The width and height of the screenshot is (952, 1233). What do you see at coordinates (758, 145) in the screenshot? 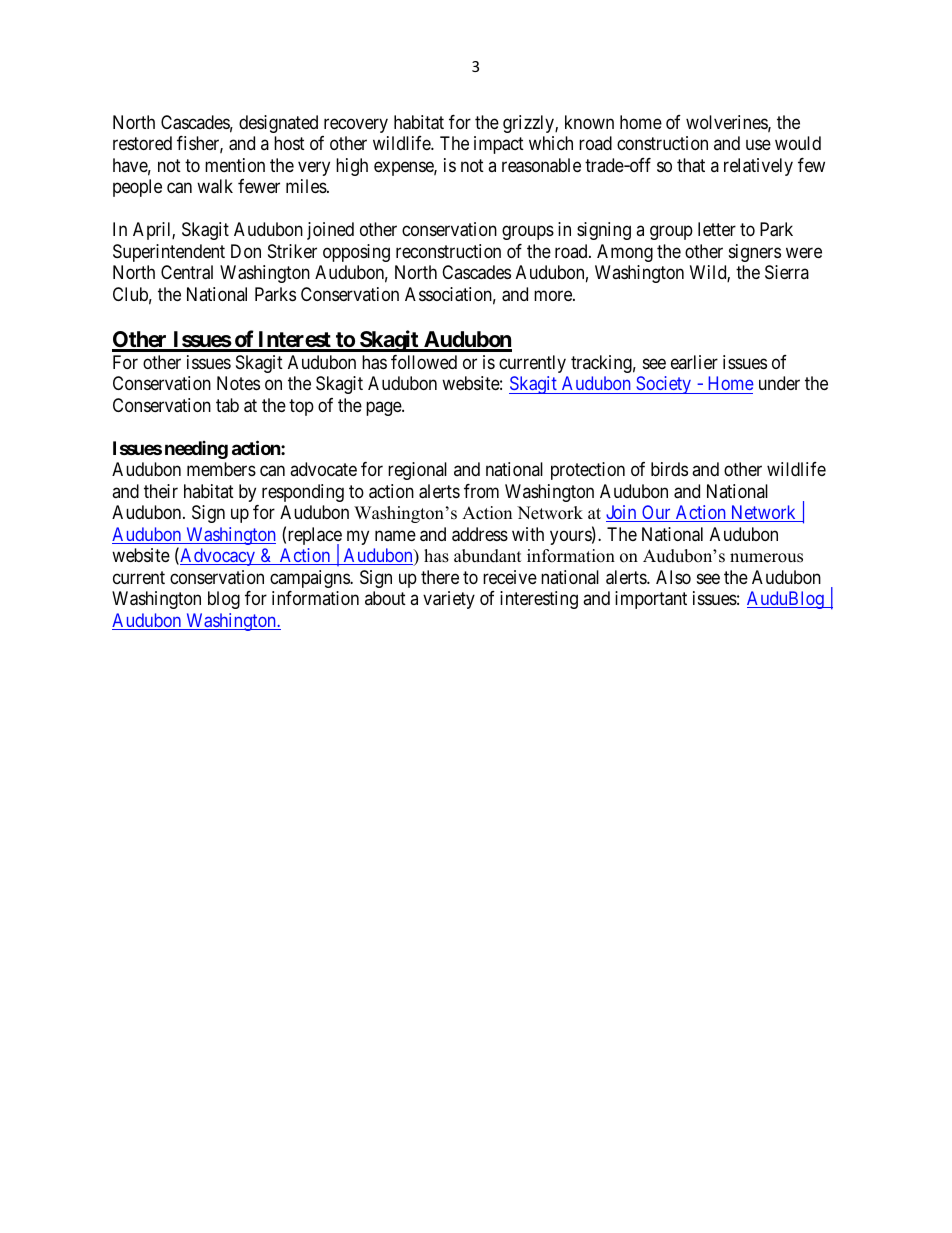
I see `use` at bounding box center [758, 145].
